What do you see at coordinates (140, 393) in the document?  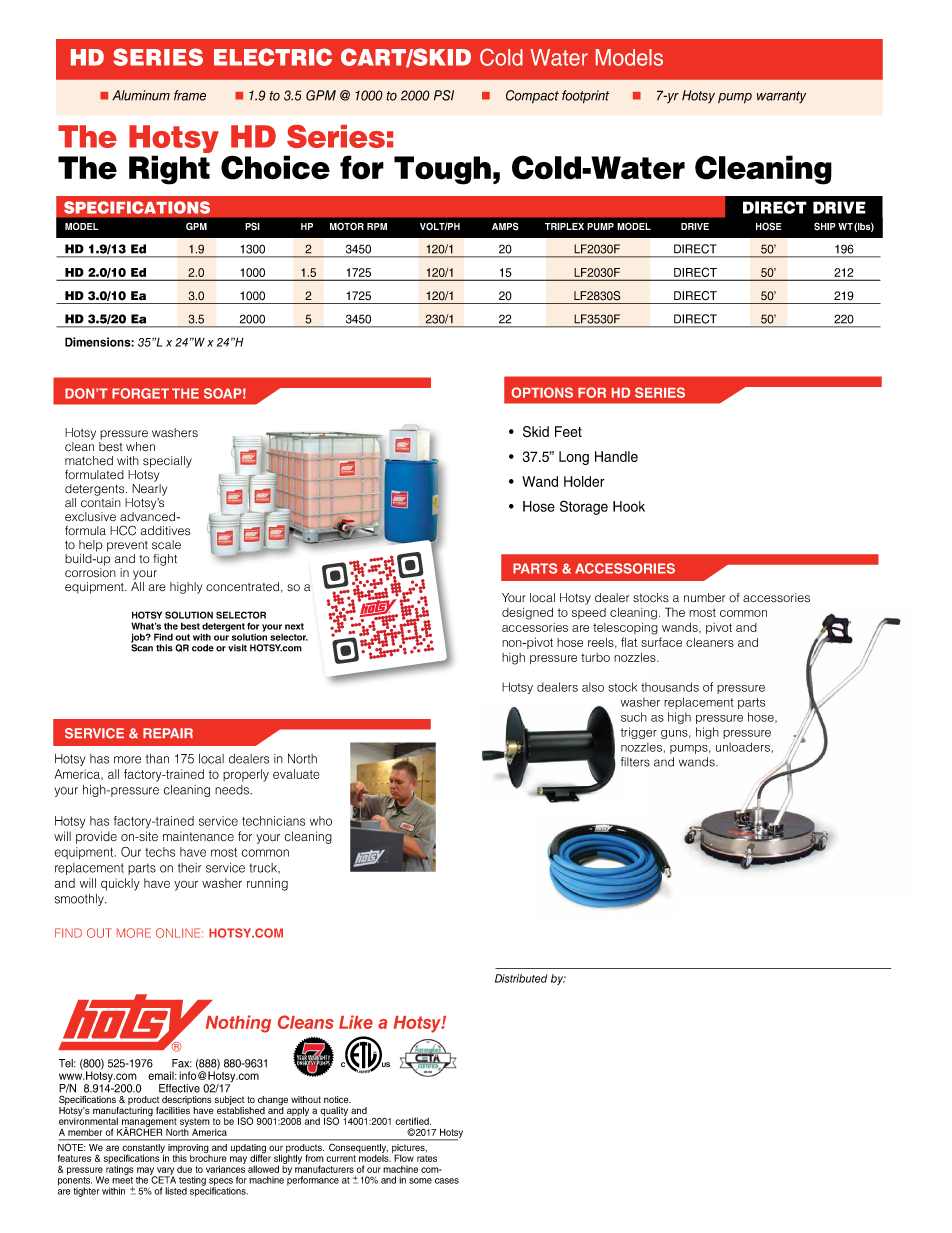 I see `FORGET` at bounding box center [140, 393].
